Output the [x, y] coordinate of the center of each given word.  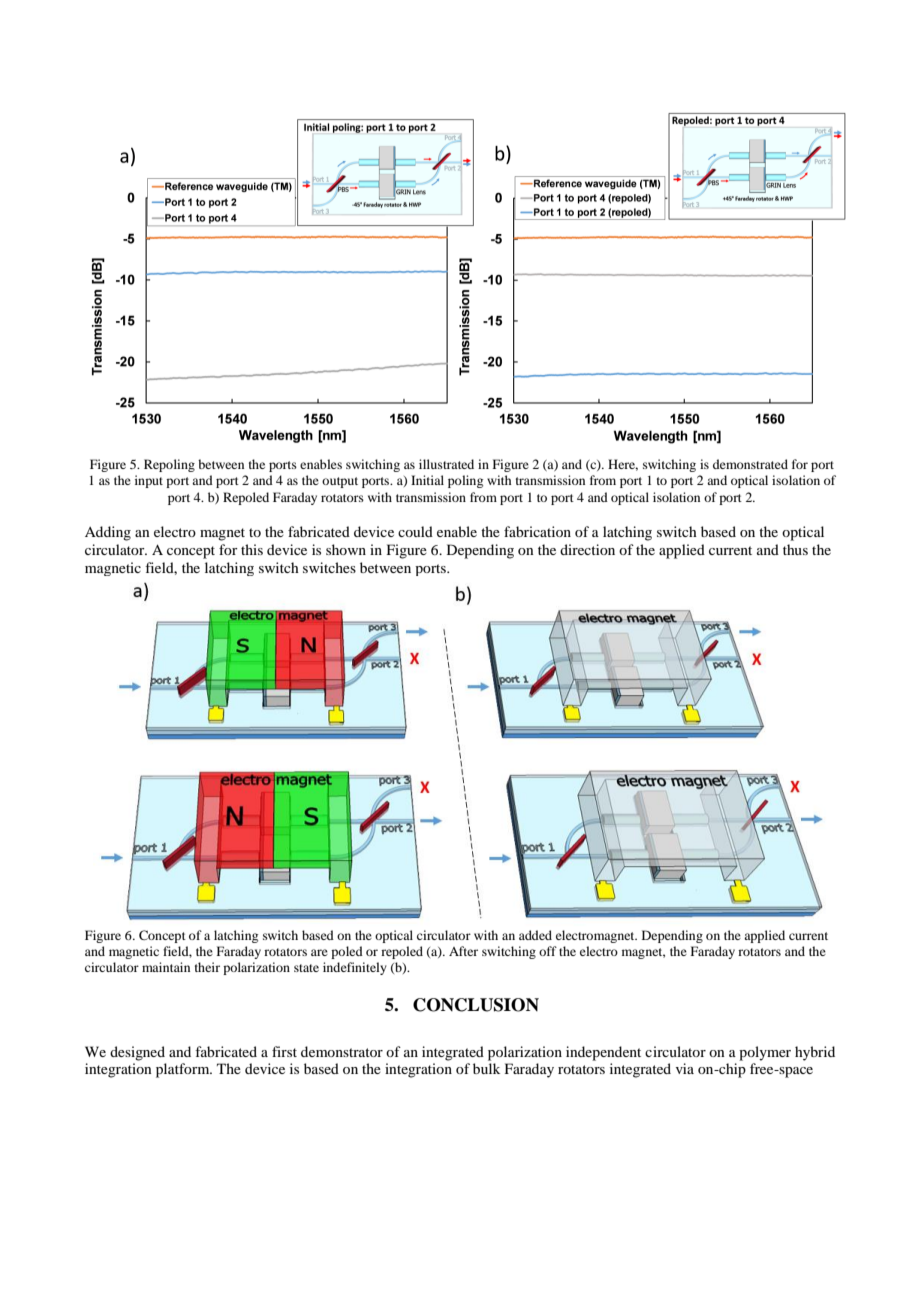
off [548, 951]
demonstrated [750, 464]
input [149, 481]
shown [346, 549]
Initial [427, 480]
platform [184, 1070]
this [252, 549]
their [207, 967]
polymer [765, 1053]
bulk [486, 1068]
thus [795, 549]
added [535, 935]
